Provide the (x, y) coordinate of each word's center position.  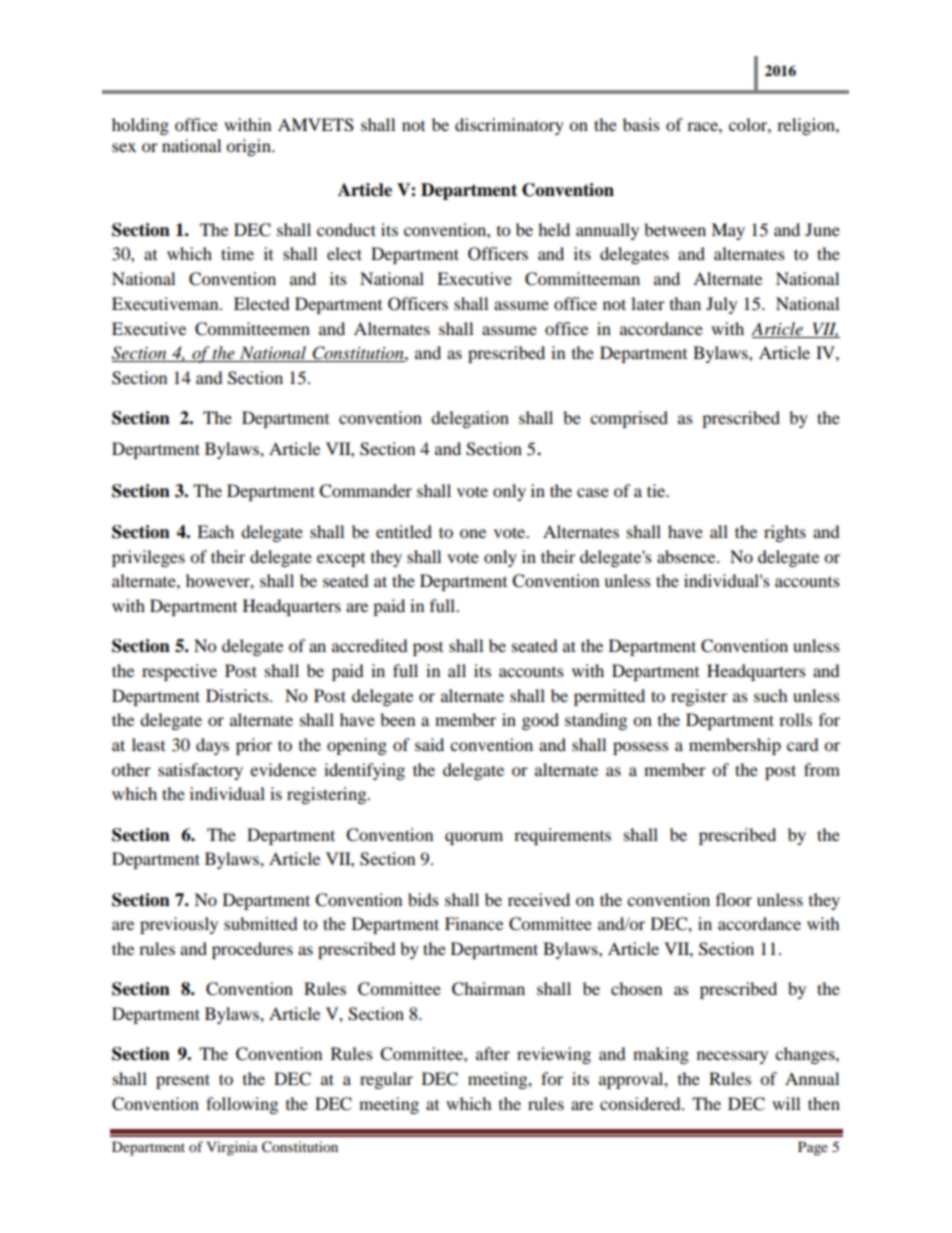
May (728, 231)
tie (657, 490)
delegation (470, 419)
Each (215, 531)
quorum (474, 838)
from (822, 769)
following (242, 1105)
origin (249, 147)
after (493, 1053)
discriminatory (509, 126)
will (786, 1103)
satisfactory (200, 771)
